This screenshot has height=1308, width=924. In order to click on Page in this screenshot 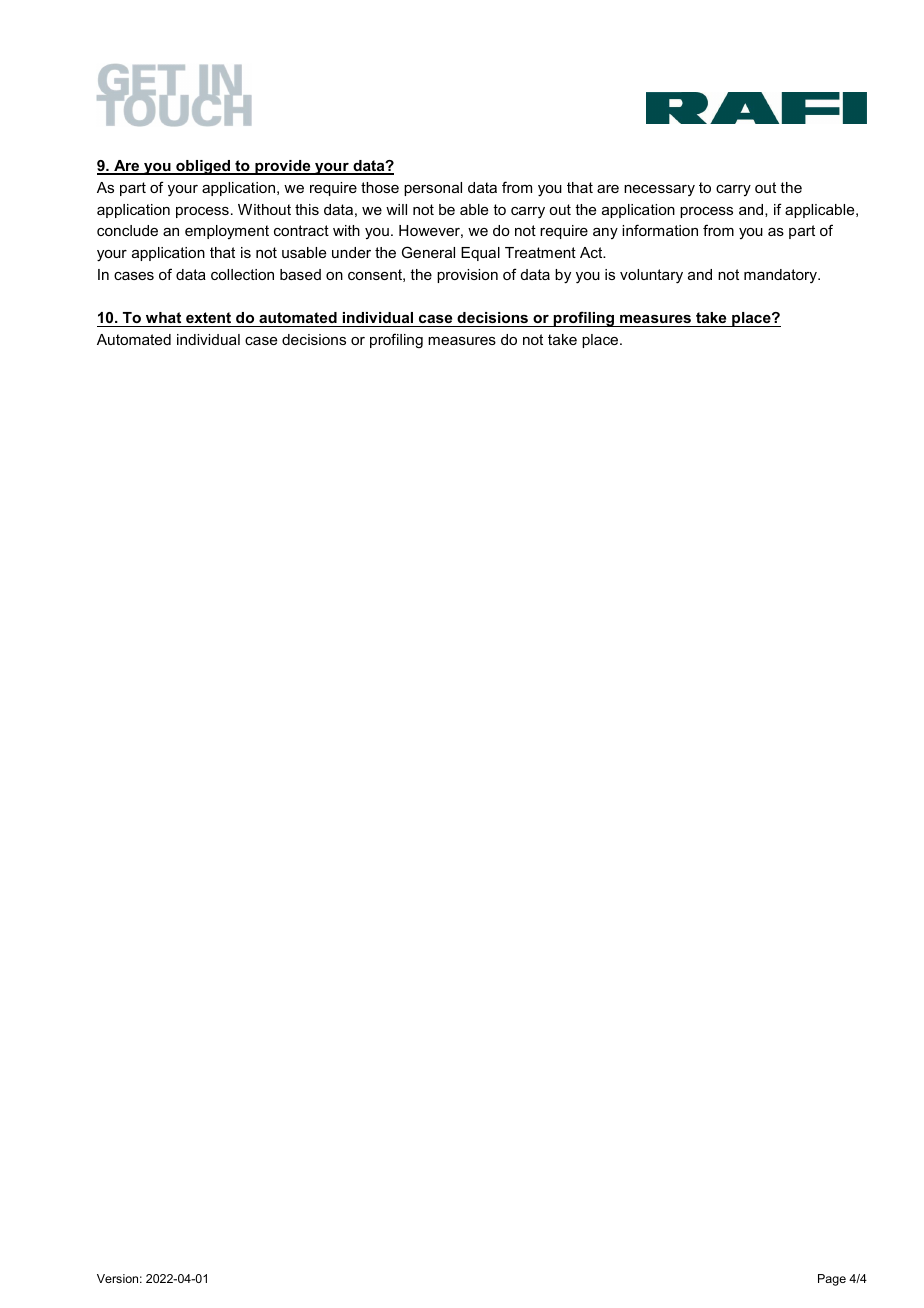, I will do `click(832, 1280)`.
